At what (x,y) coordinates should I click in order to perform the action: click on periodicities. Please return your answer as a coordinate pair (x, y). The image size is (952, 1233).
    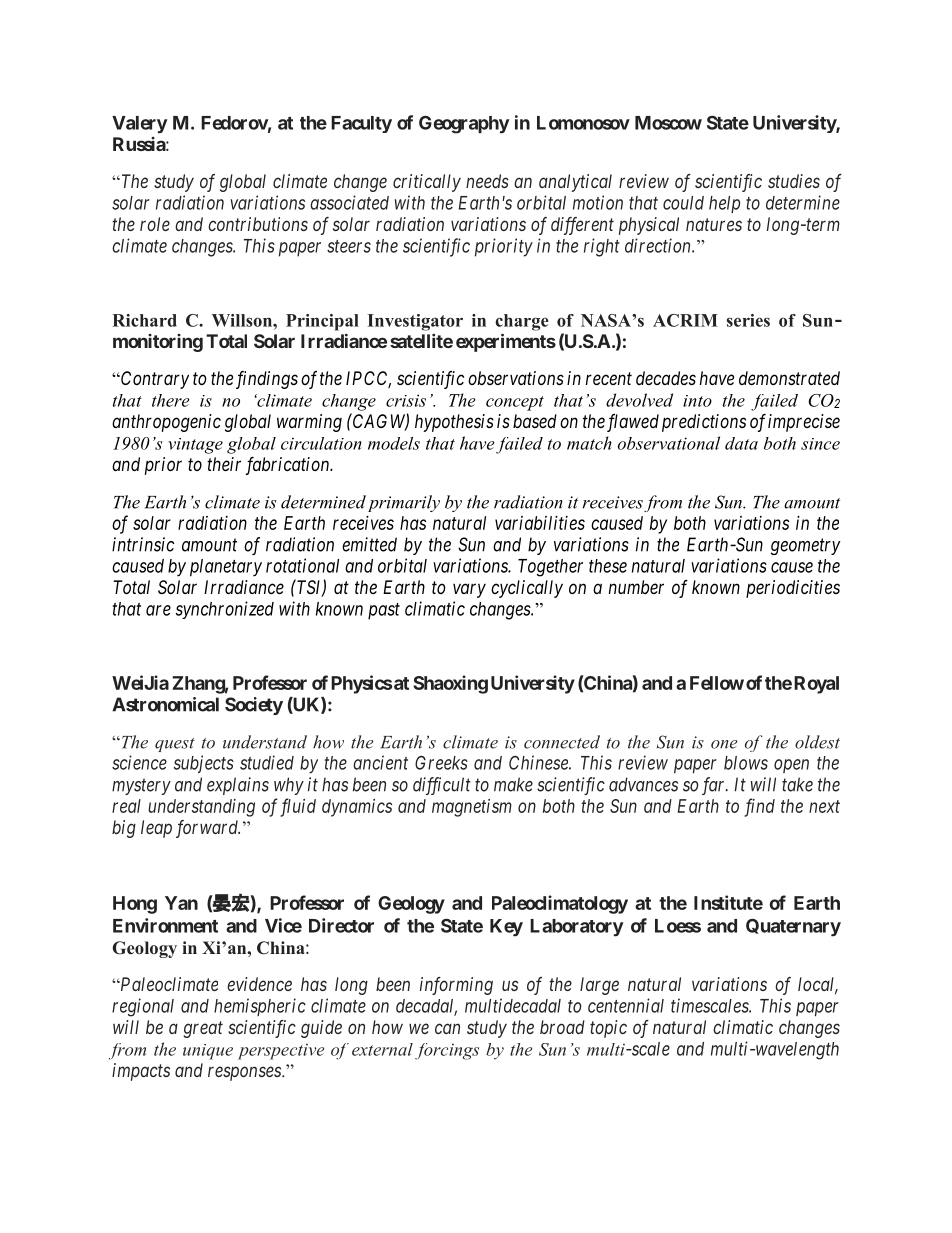
    Looking at the image, I should click on (793, 589).
